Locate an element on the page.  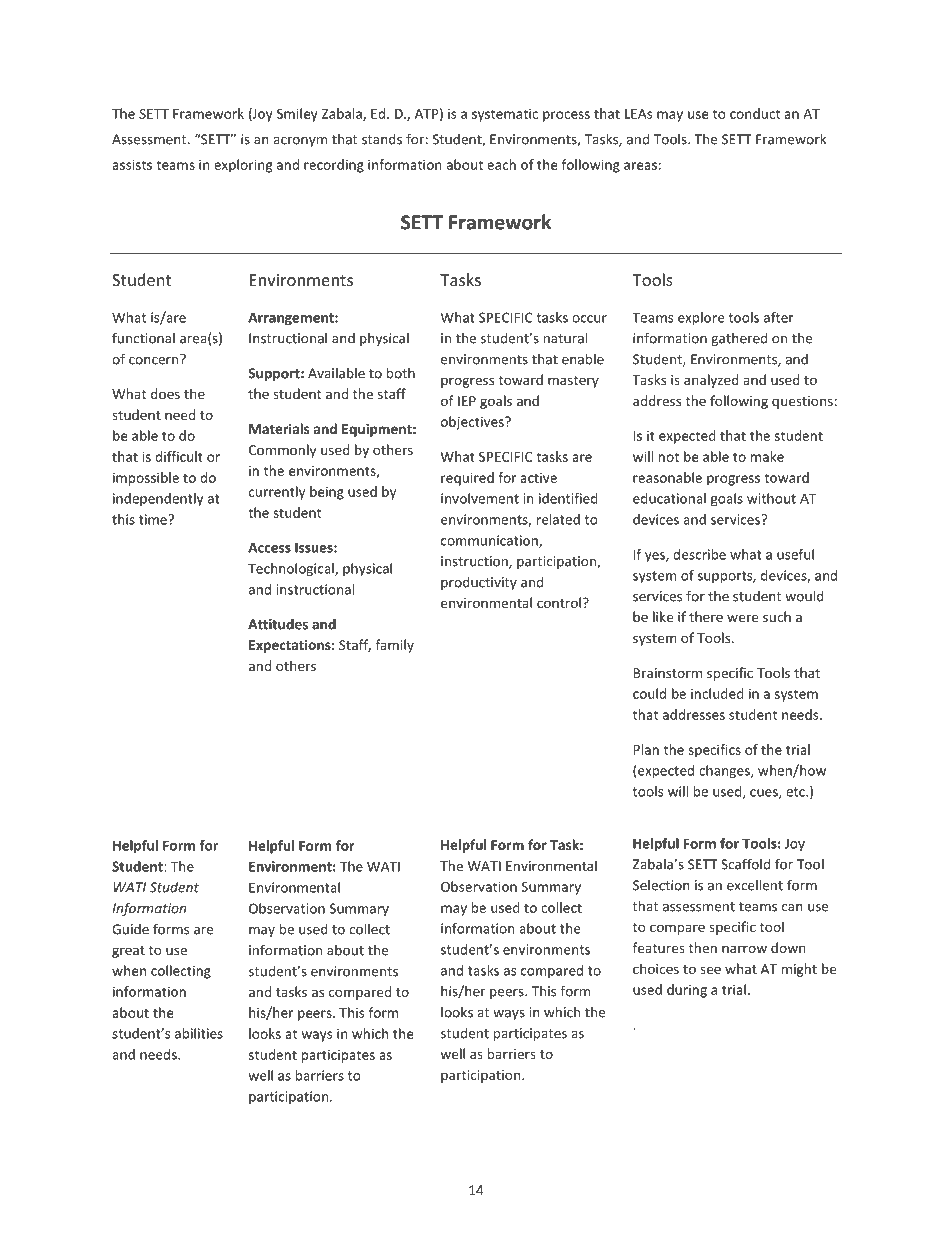
exploring is located at coordinates (243, 166).
